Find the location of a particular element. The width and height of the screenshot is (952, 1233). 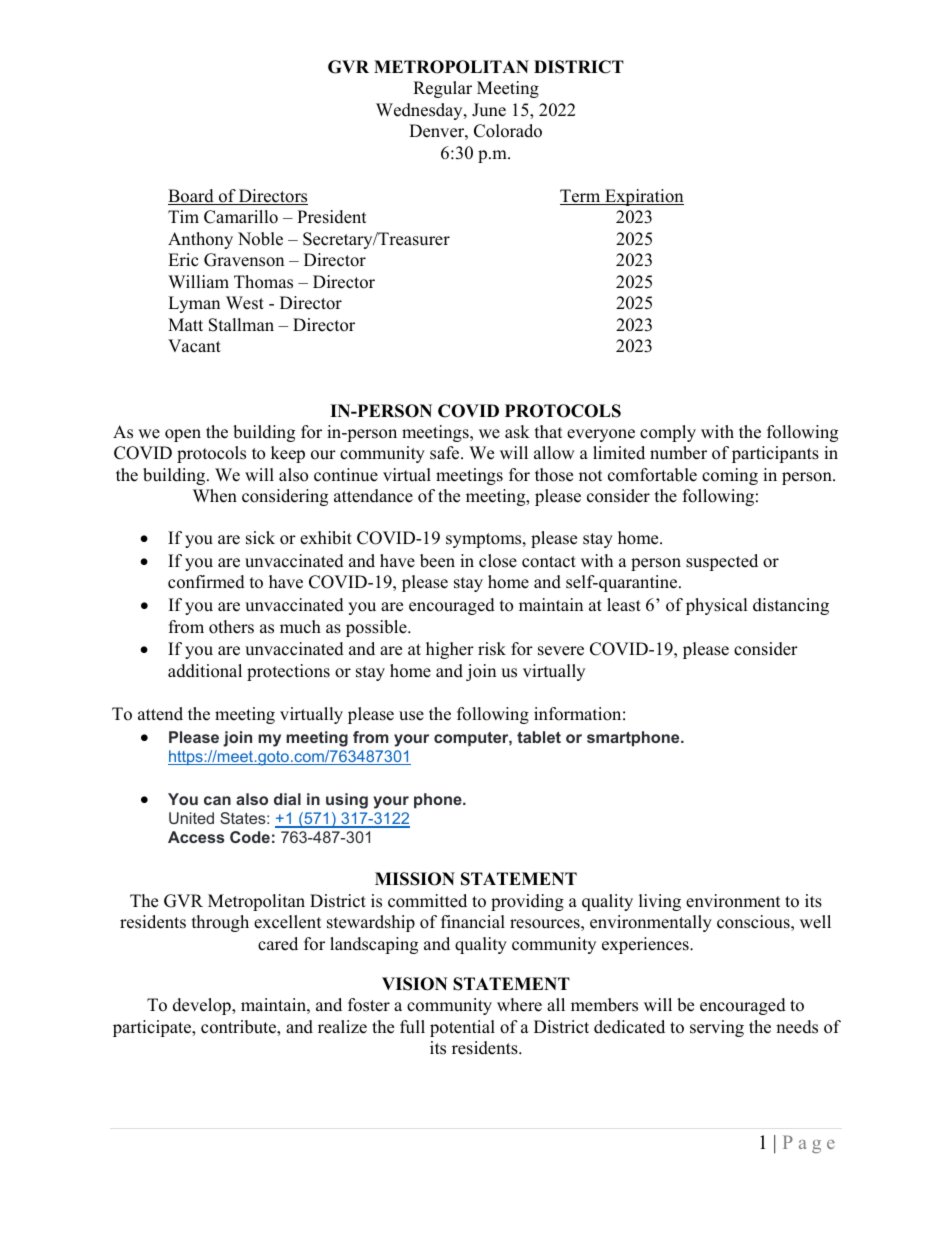

ask is located at coordinates (517, 432).
